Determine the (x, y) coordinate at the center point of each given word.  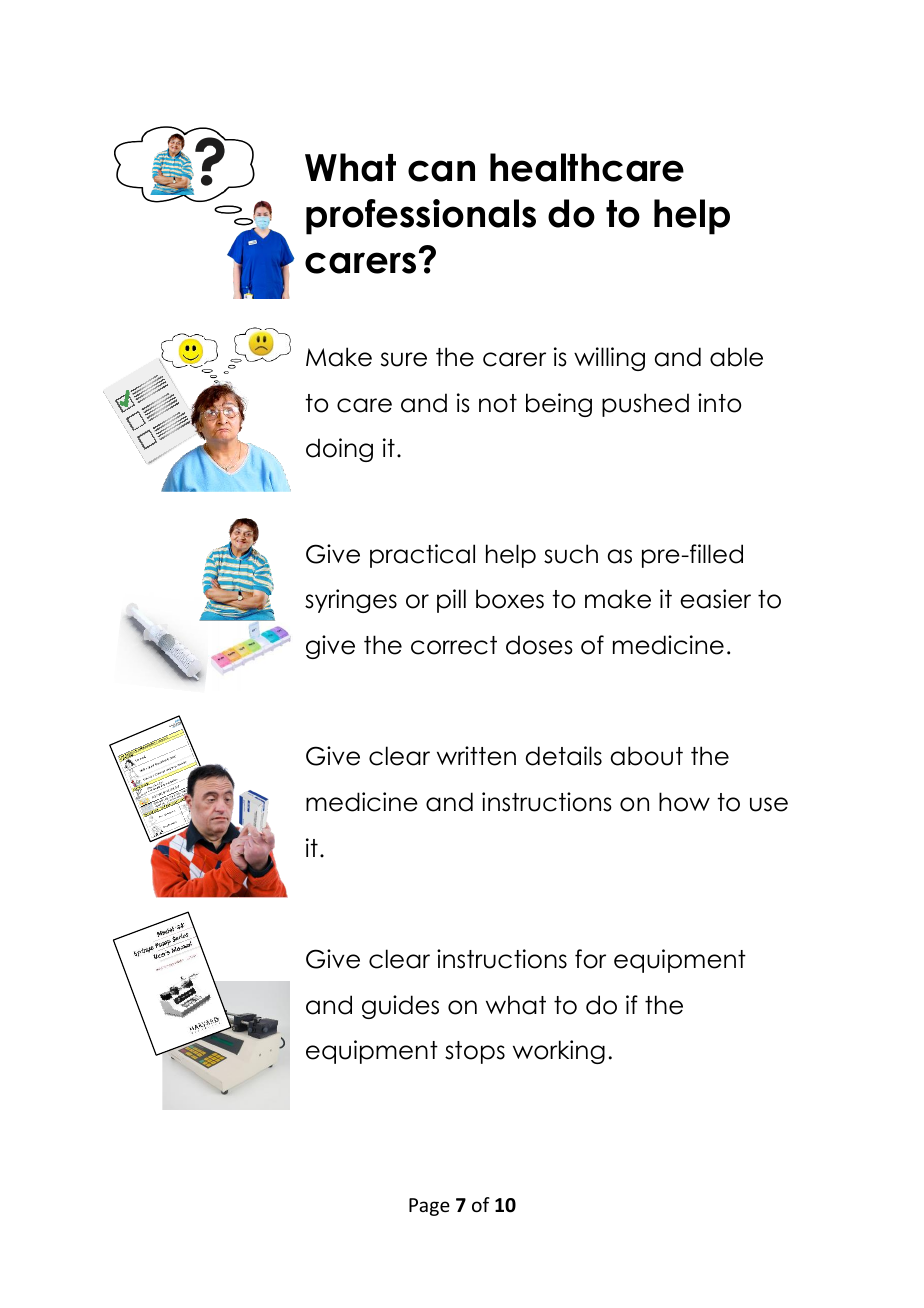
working (559, 1052)
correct (454, 645)
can (441, 171)
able (736, 357)
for (590, 959)
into (719, 403)
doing (339, 450)
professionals (421, 217)
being (559, 405)
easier (715, 599)
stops (475, 1052)
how (684, 802)
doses (539, 645)
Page (429, 1207)
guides (400, 1007)
